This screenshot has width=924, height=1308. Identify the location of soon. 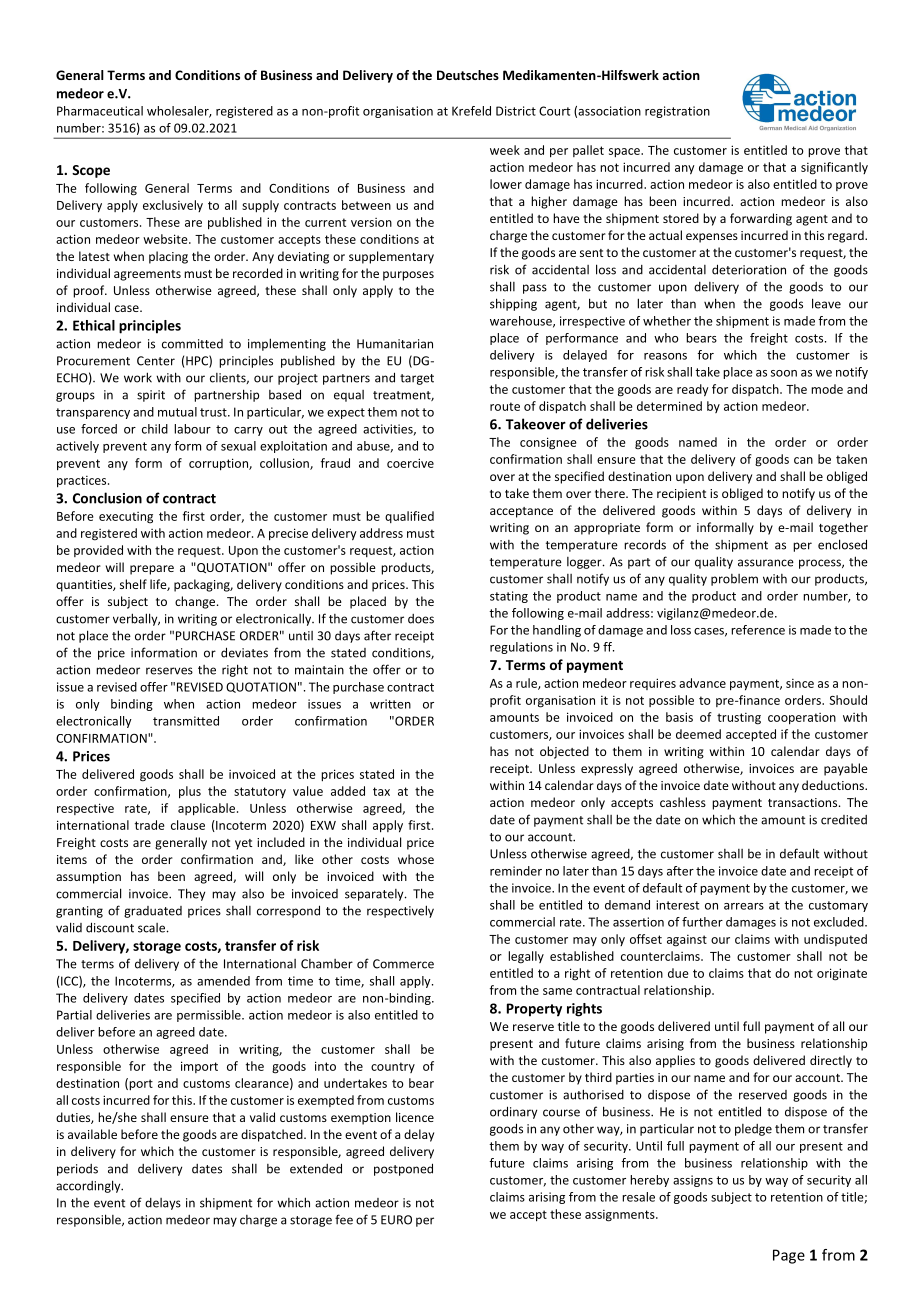
(784, 373).
